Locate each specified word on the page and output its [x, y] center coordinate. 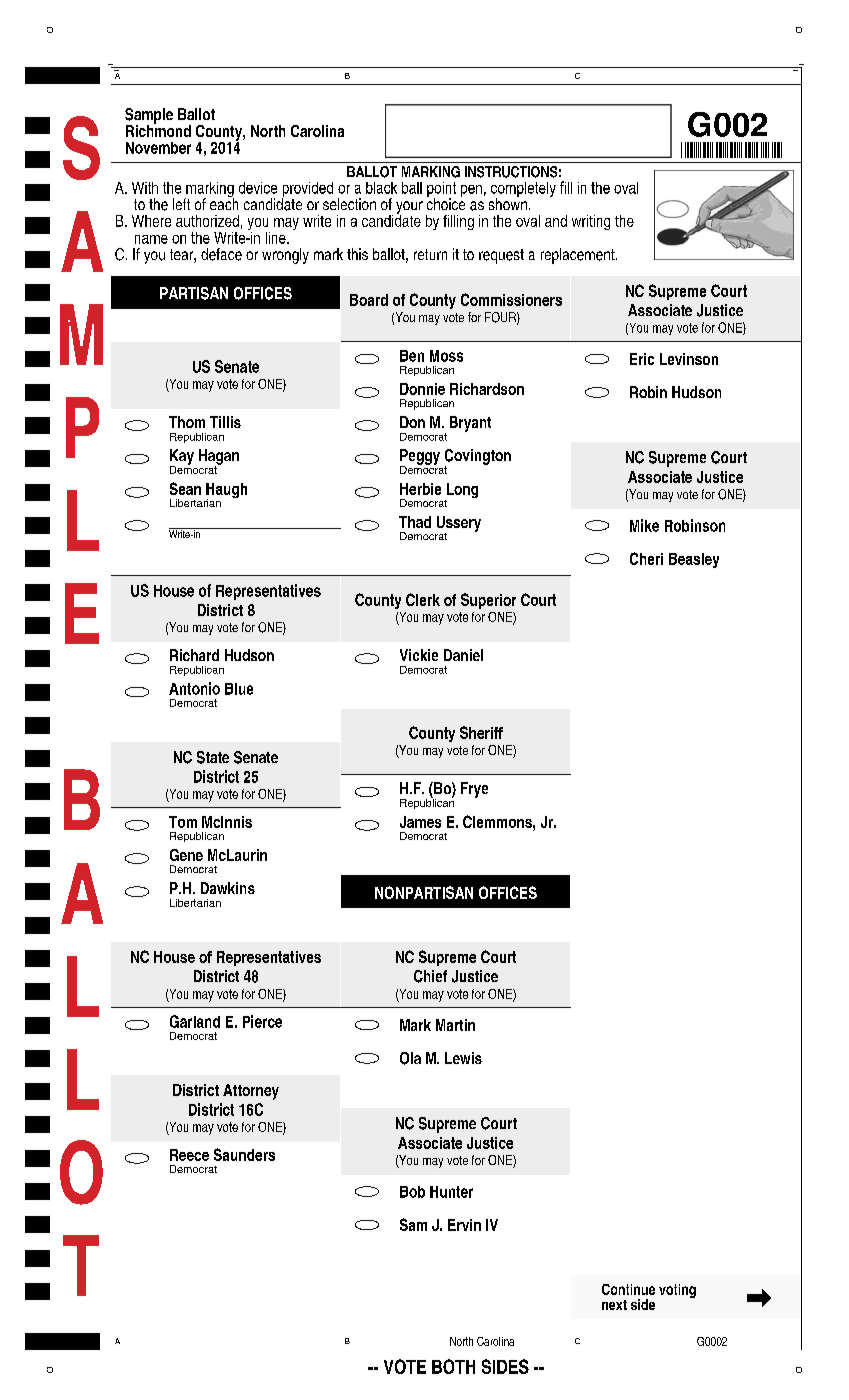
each [224, 203]
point [441, 190]
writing [591, 222]
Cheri [646, 558]
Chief [430, 976]
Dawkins [228, 888]
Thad [415, 522]
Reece [189, 1155]
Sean [185, 488]
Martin [455, 1025]
